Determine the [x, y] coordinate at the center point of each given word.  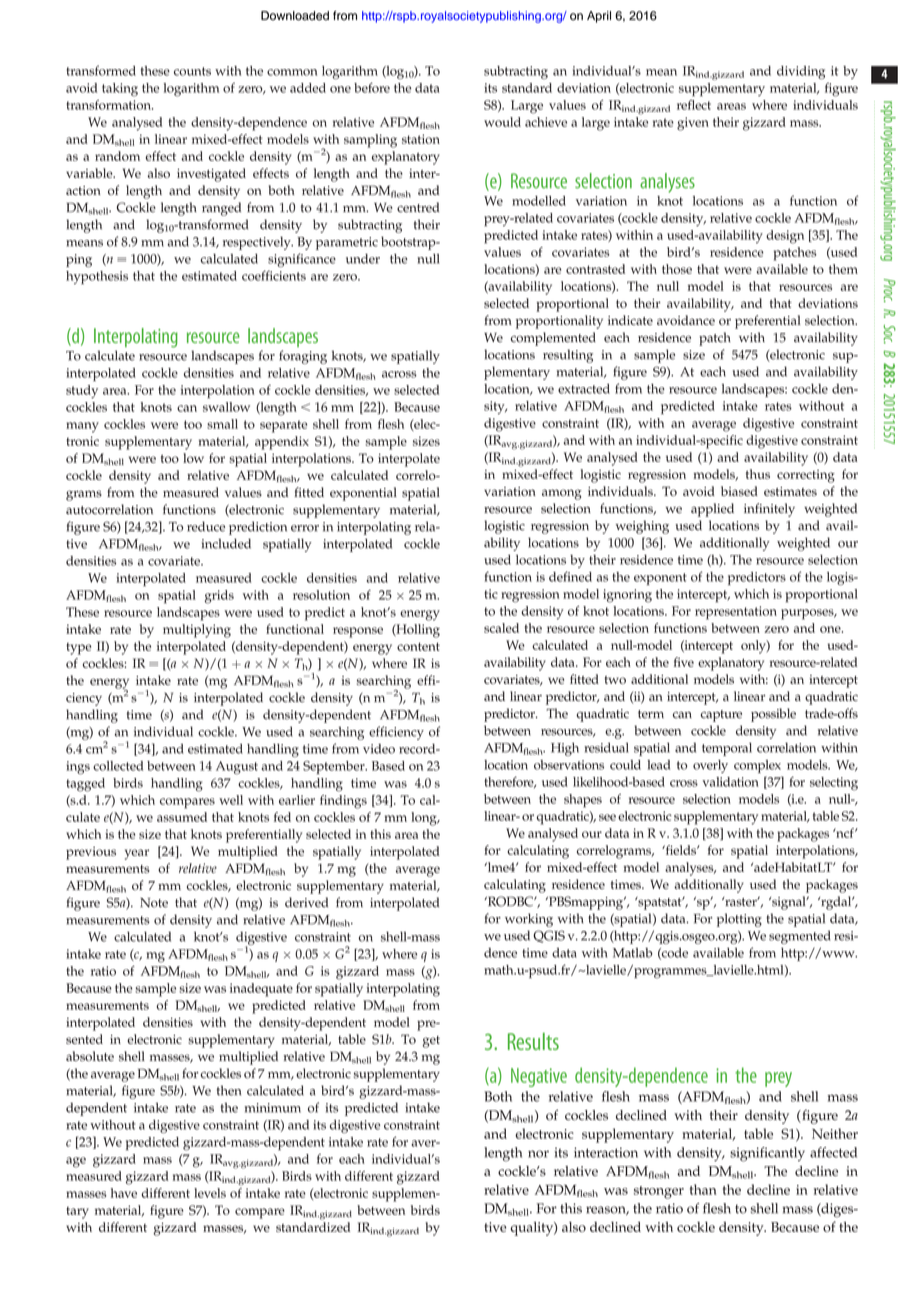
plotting [739, 920]
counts [192, 71]
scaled [501, 628]
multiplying [197, 631]
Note [154, 903]
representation [736, 613]
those [677, 269]
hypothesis [97, 277]
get [431, 1042]
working [529, 920]
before [372, 87]
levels [210, 1193]
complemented [553, 339]
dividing [801, 72]
